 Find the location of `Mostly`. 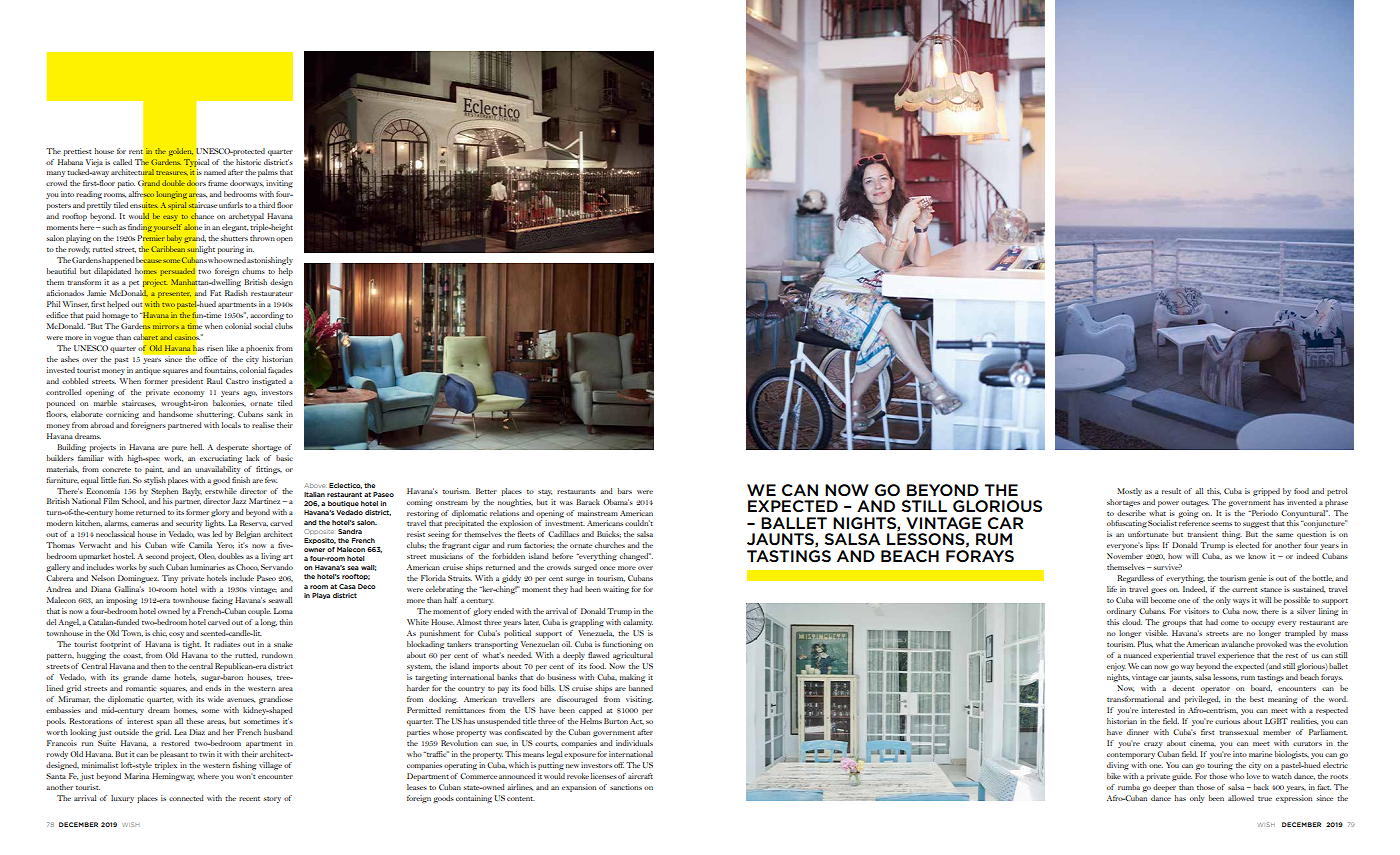

Mostly is located at coordinates (1129, 492).
